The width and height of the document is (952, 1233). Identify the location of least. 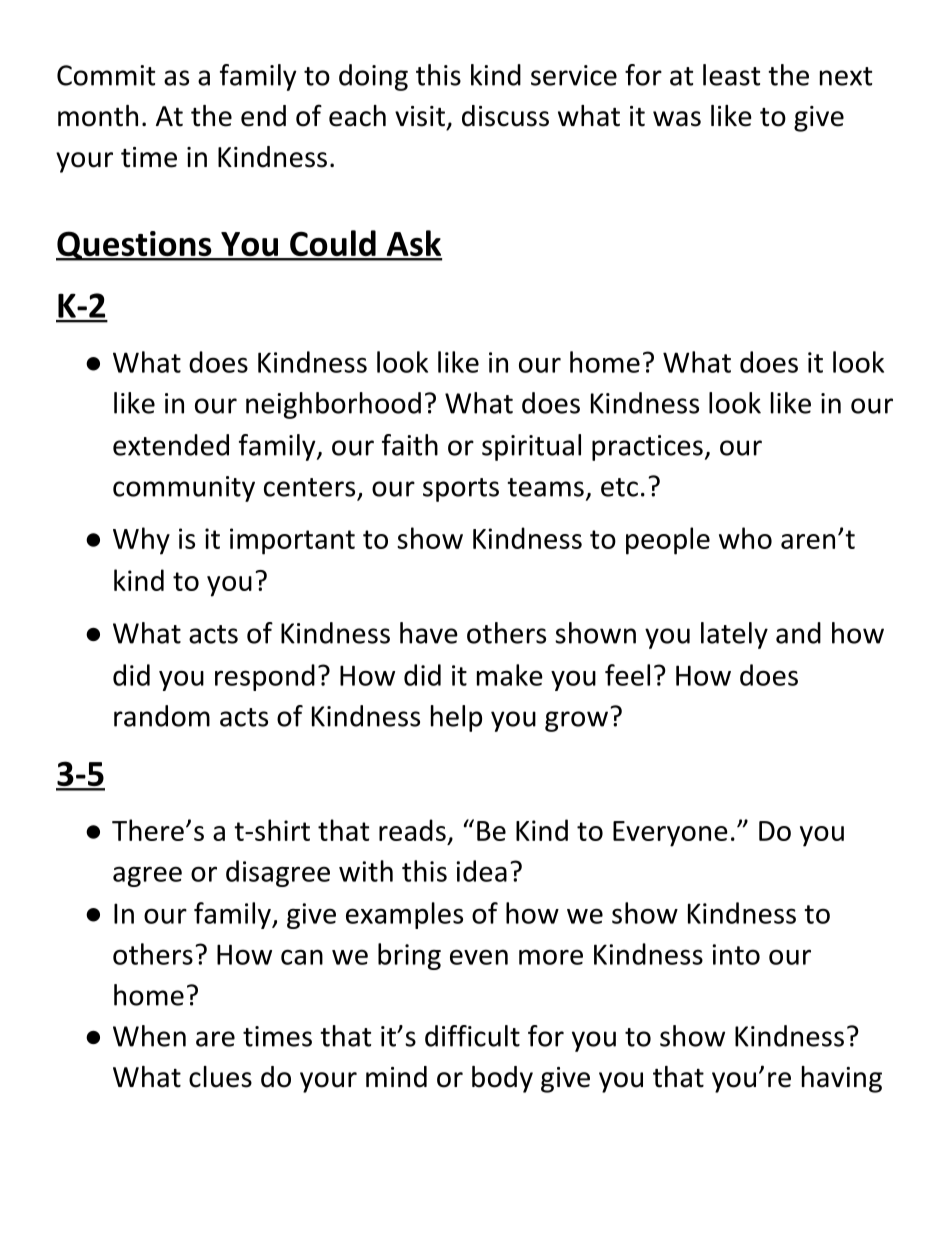
(731, 75).
